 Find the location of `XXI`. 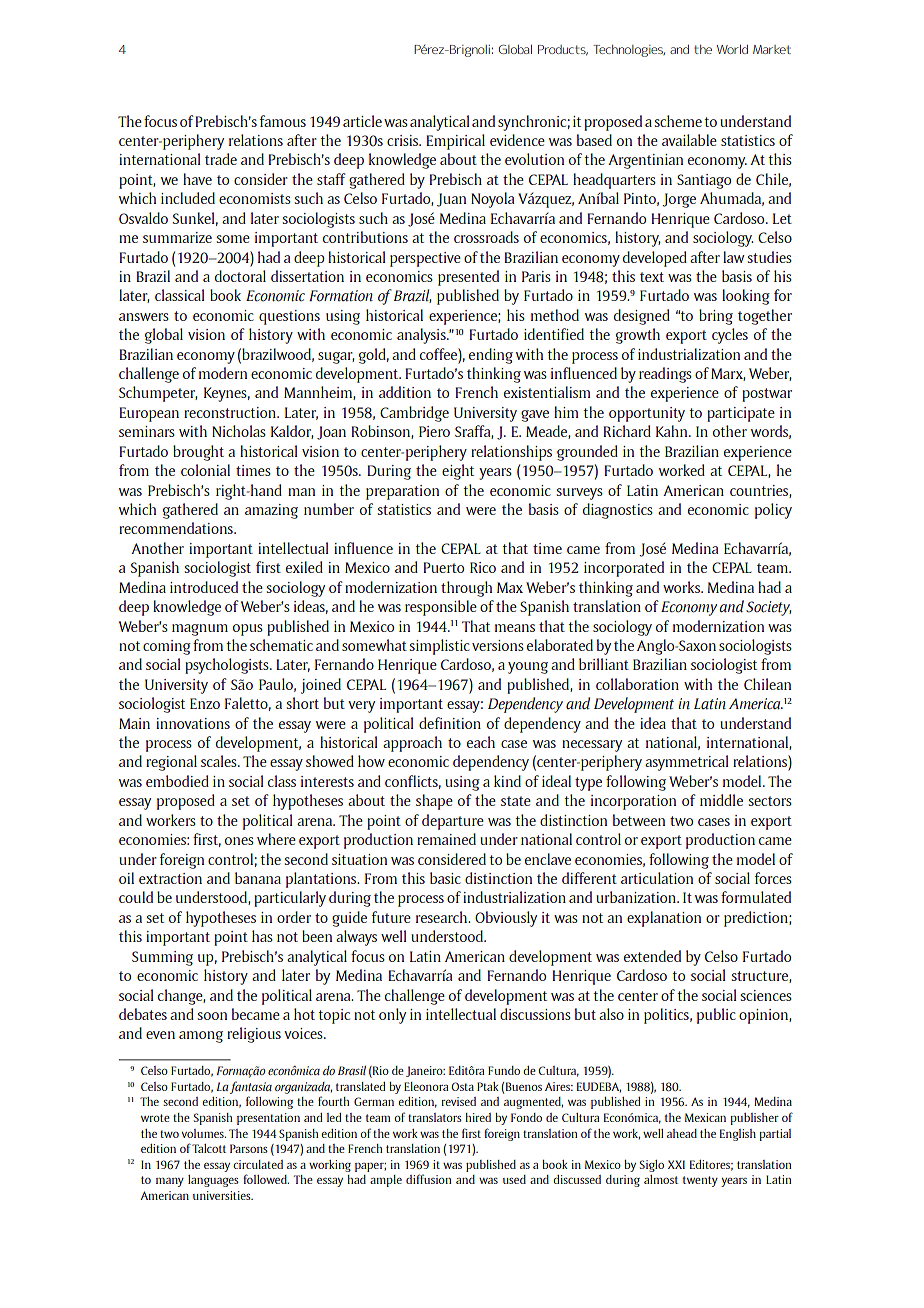

XXI is located at coordinates (676, 1164).
